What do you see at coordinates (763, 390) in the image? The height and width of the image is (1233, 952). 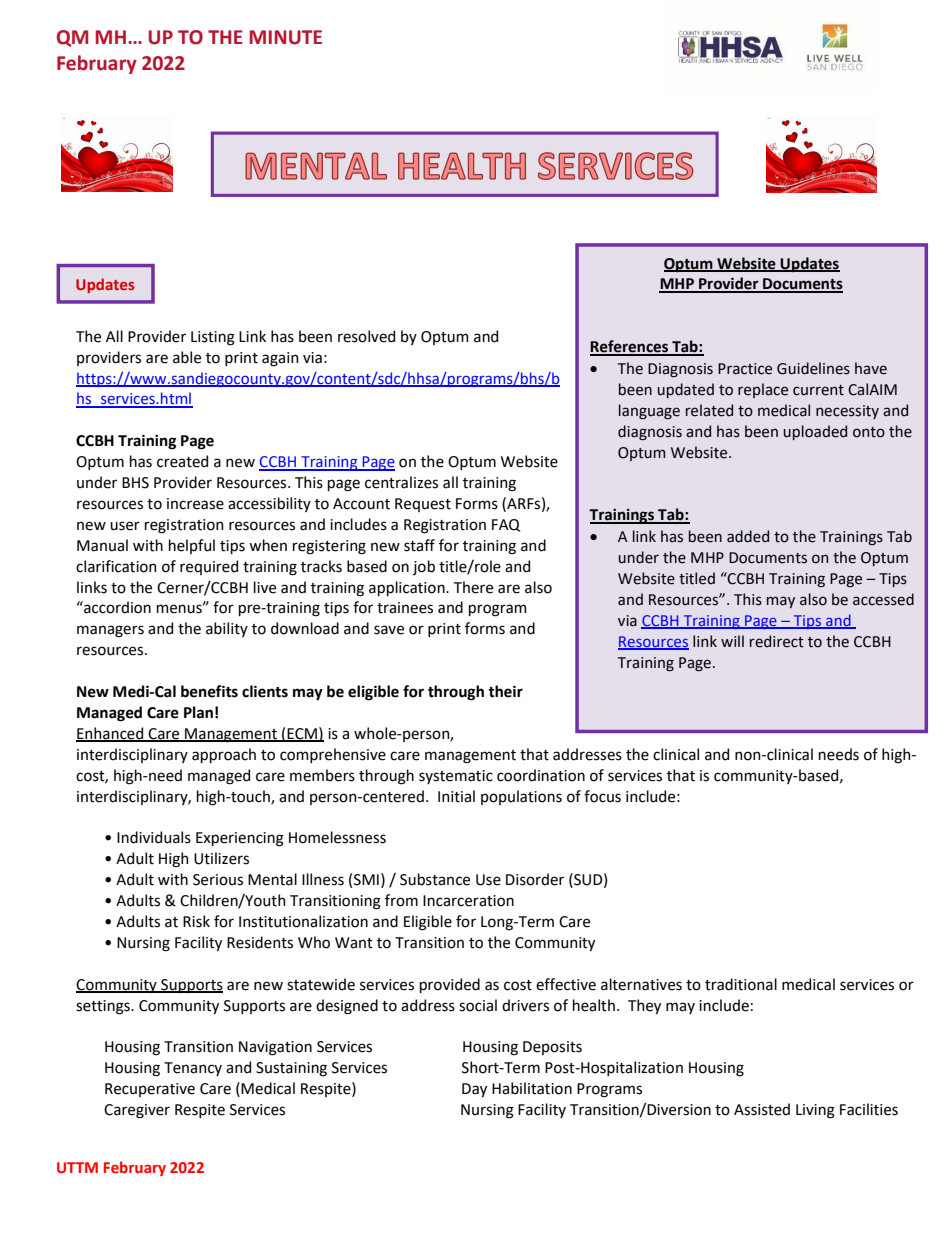 I see `replace` at bounding box center [763, 390].
